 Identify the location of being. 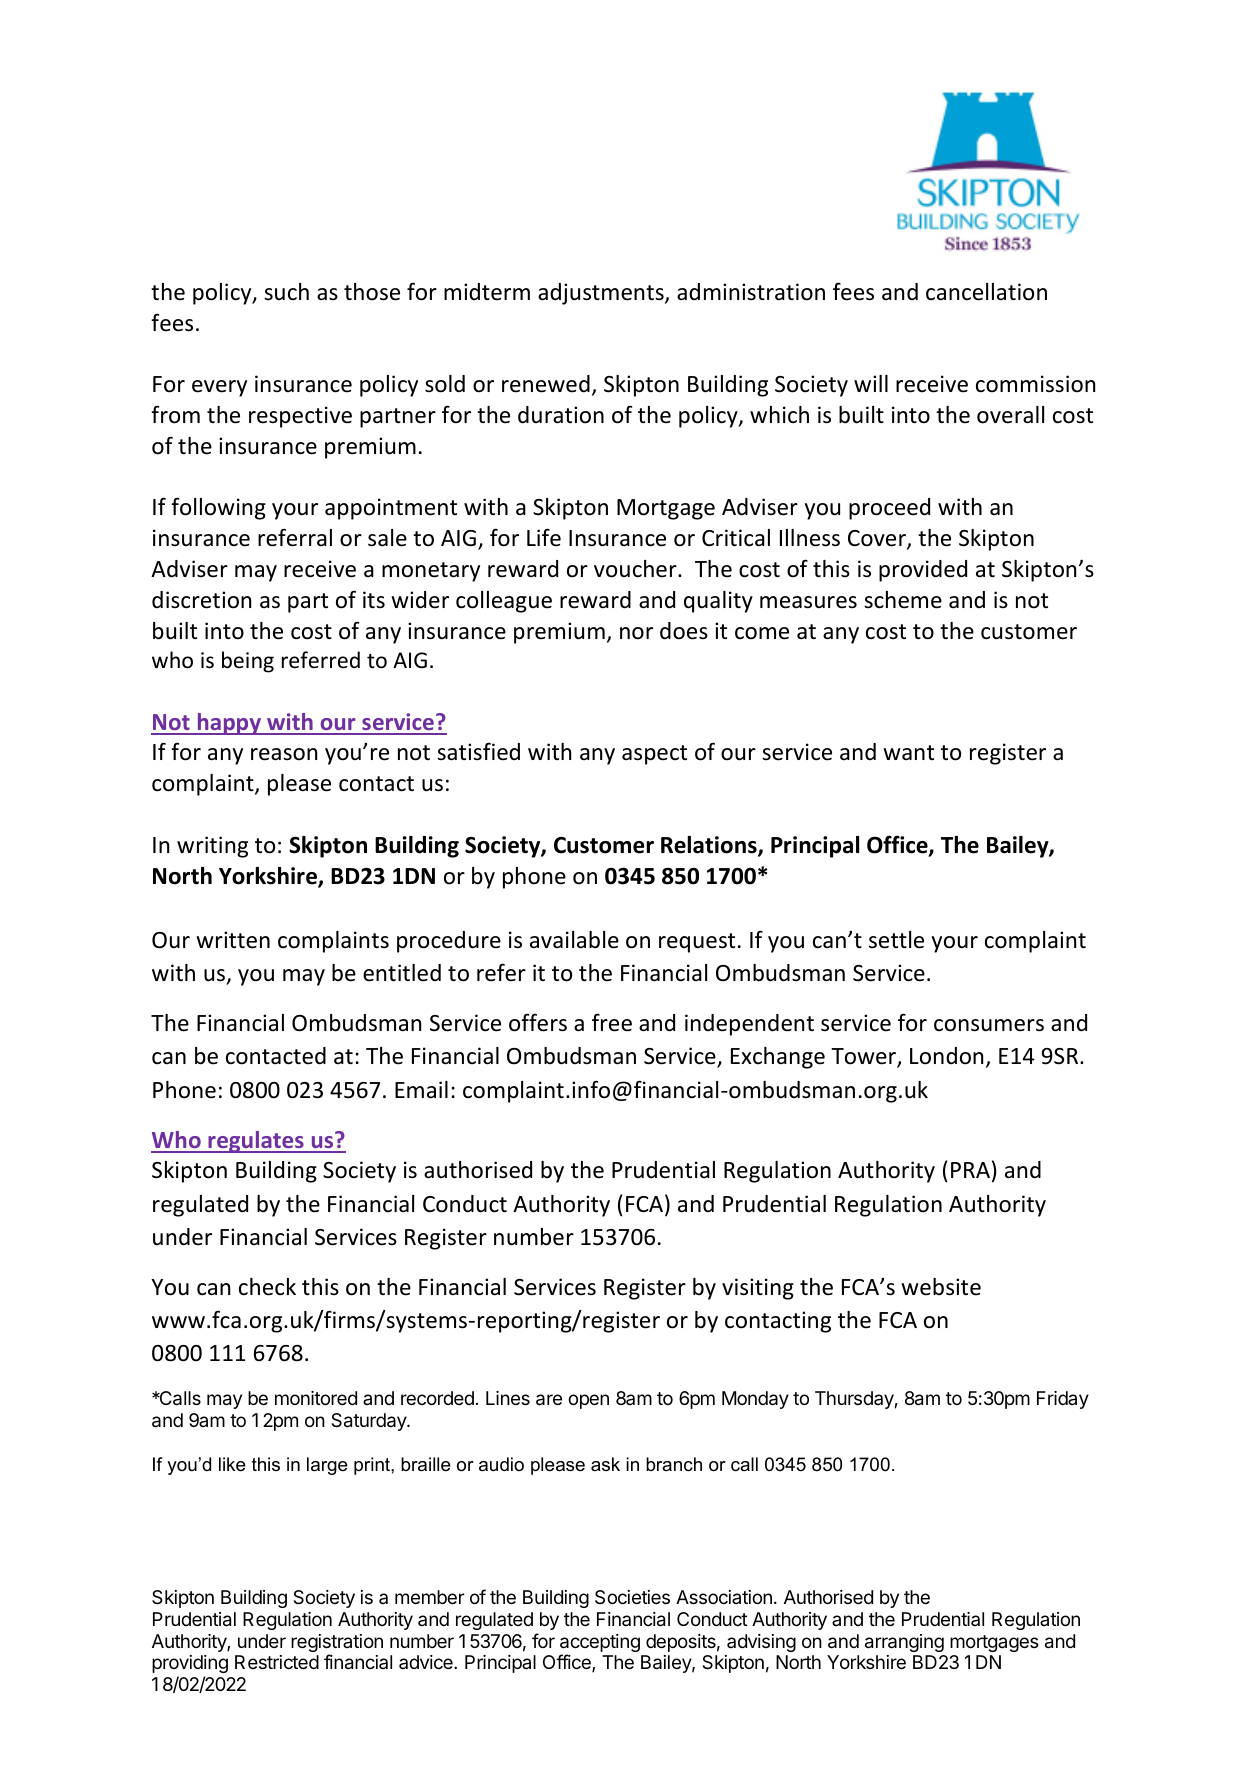
(248, 662).
